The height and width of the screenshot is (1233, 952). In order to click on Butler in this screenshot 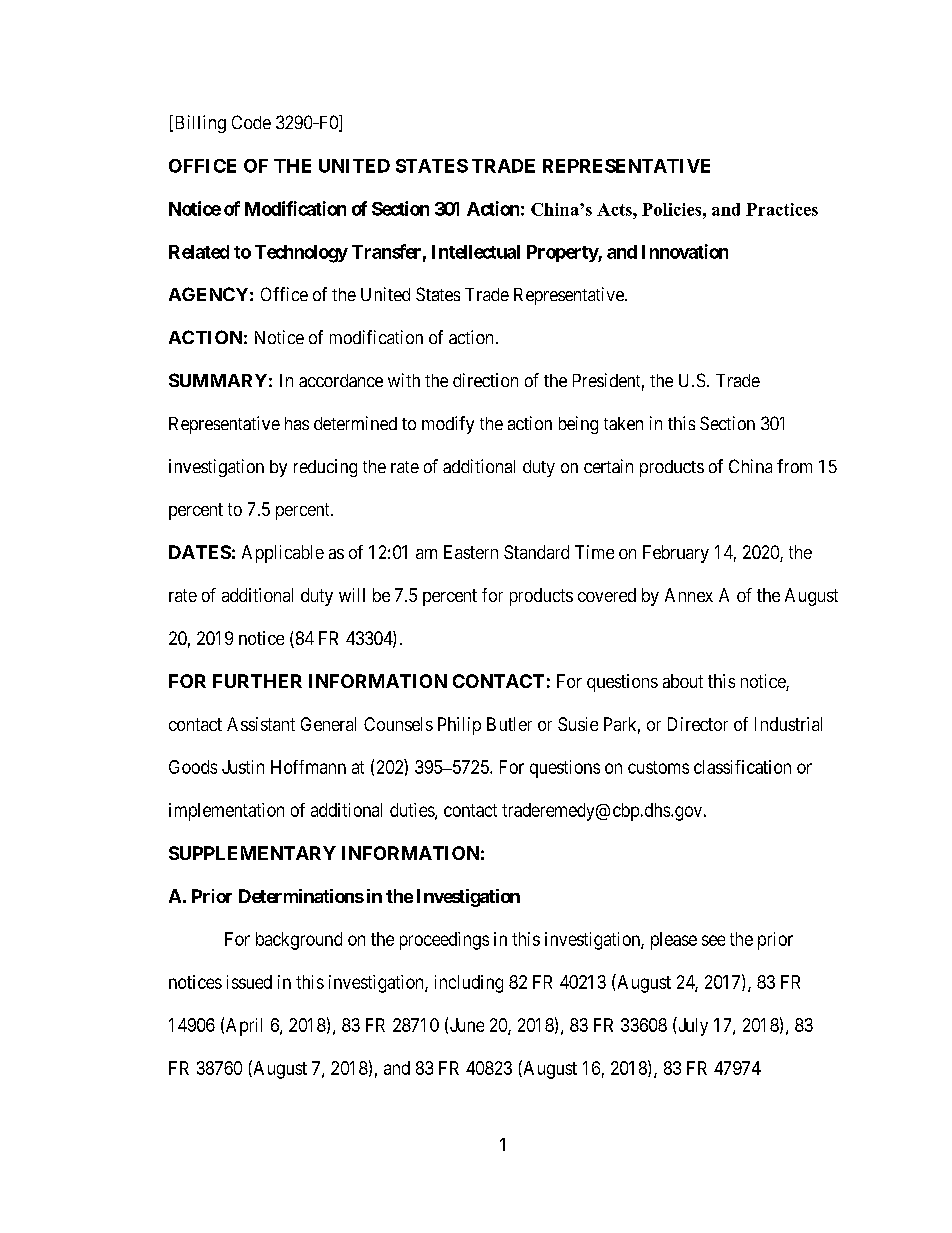, I will do `click(509, 724)`.
